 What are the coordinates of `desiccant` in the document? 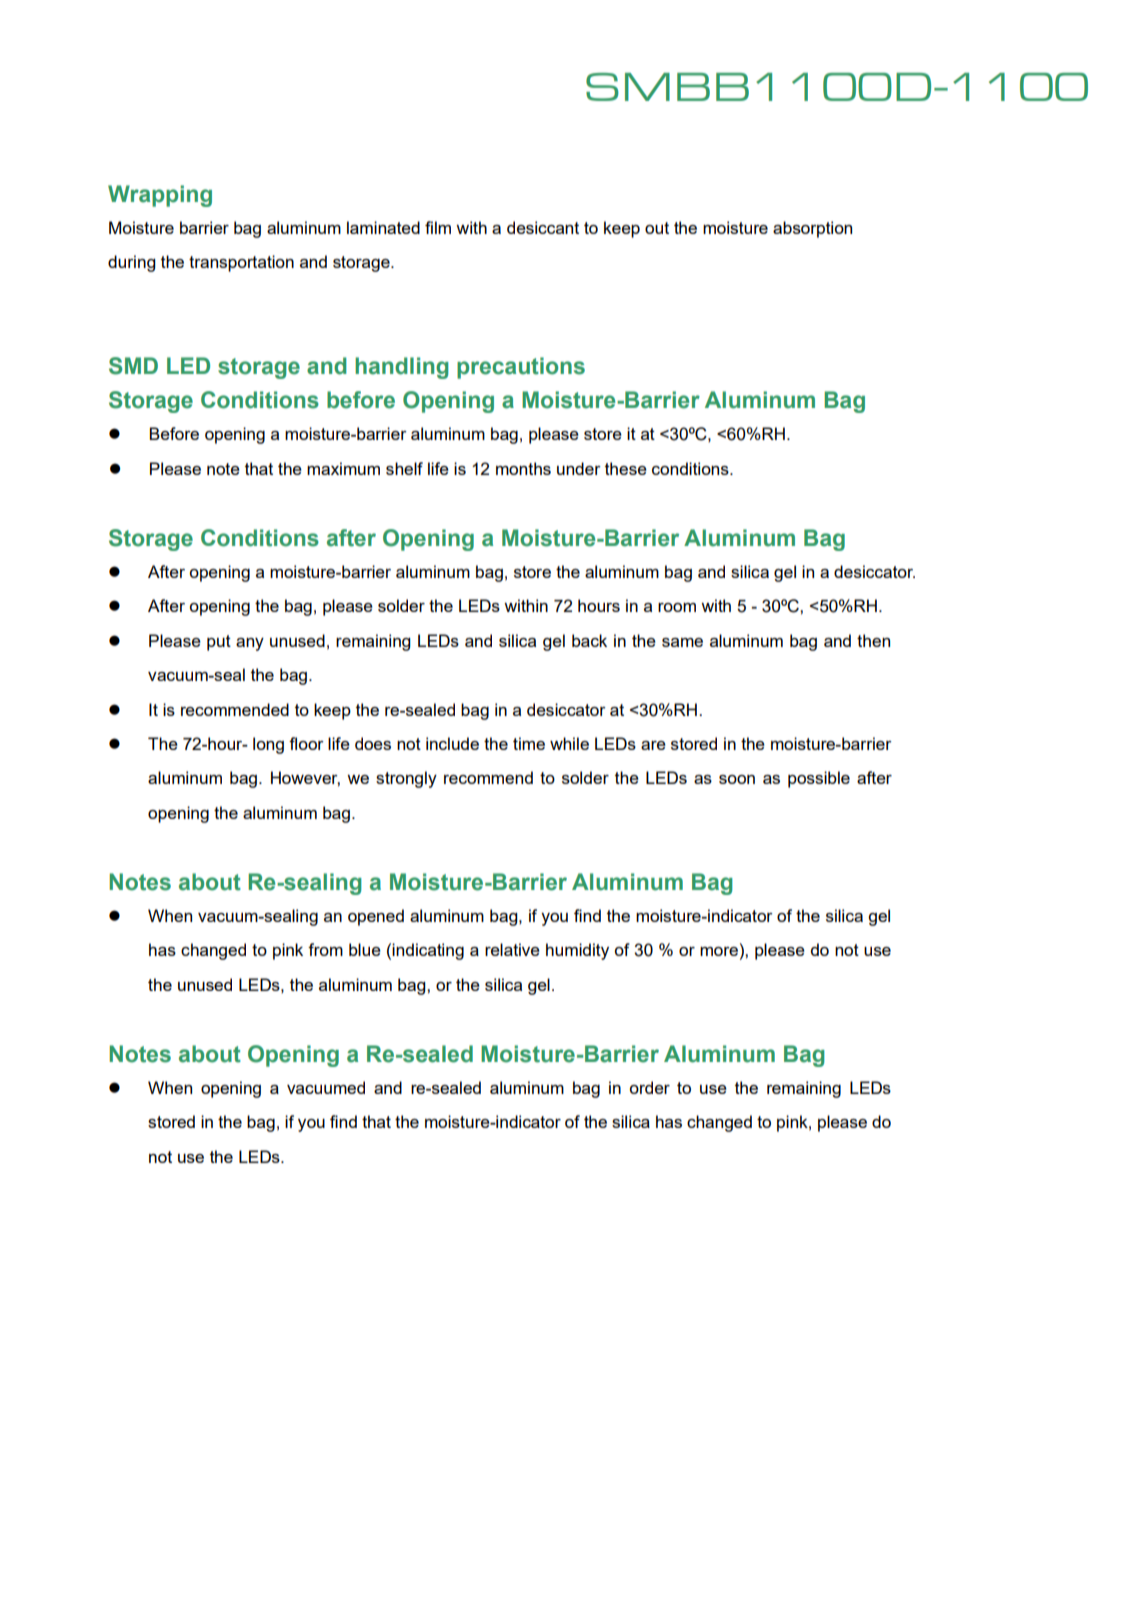 It's located at (543, 227).
